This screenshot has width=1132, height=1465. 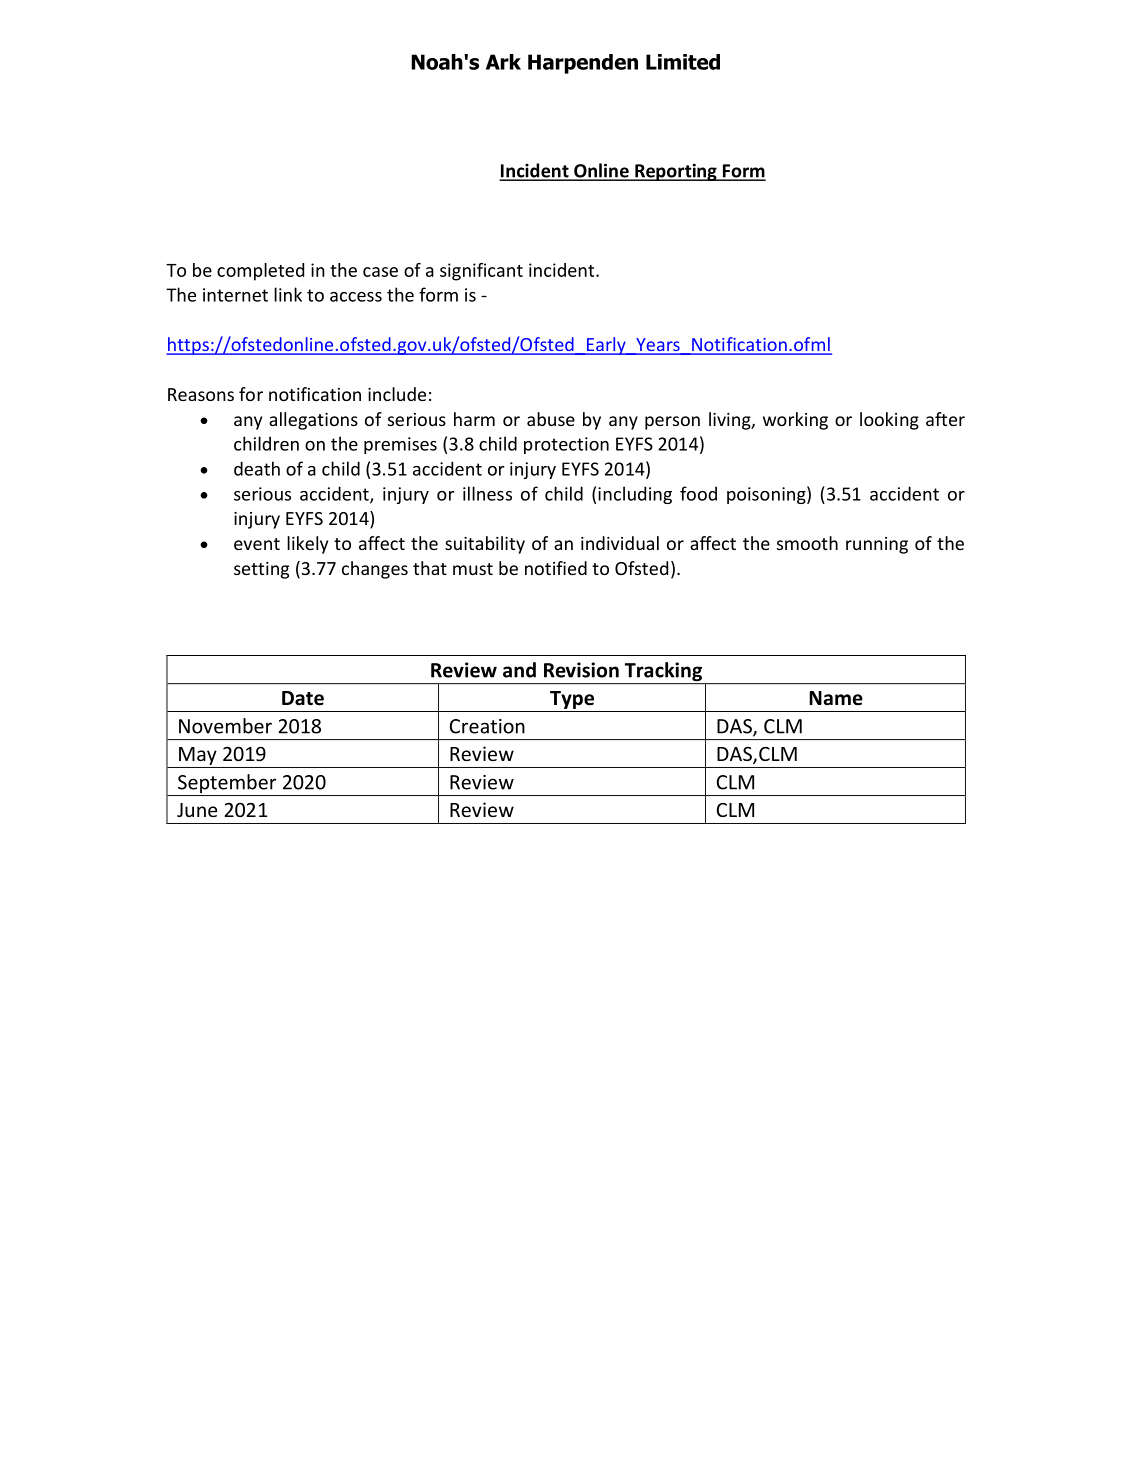 What do you see at coordinates (683, 62) in the screenshot?
I see `Limited` at bounding box center [683, 62].
